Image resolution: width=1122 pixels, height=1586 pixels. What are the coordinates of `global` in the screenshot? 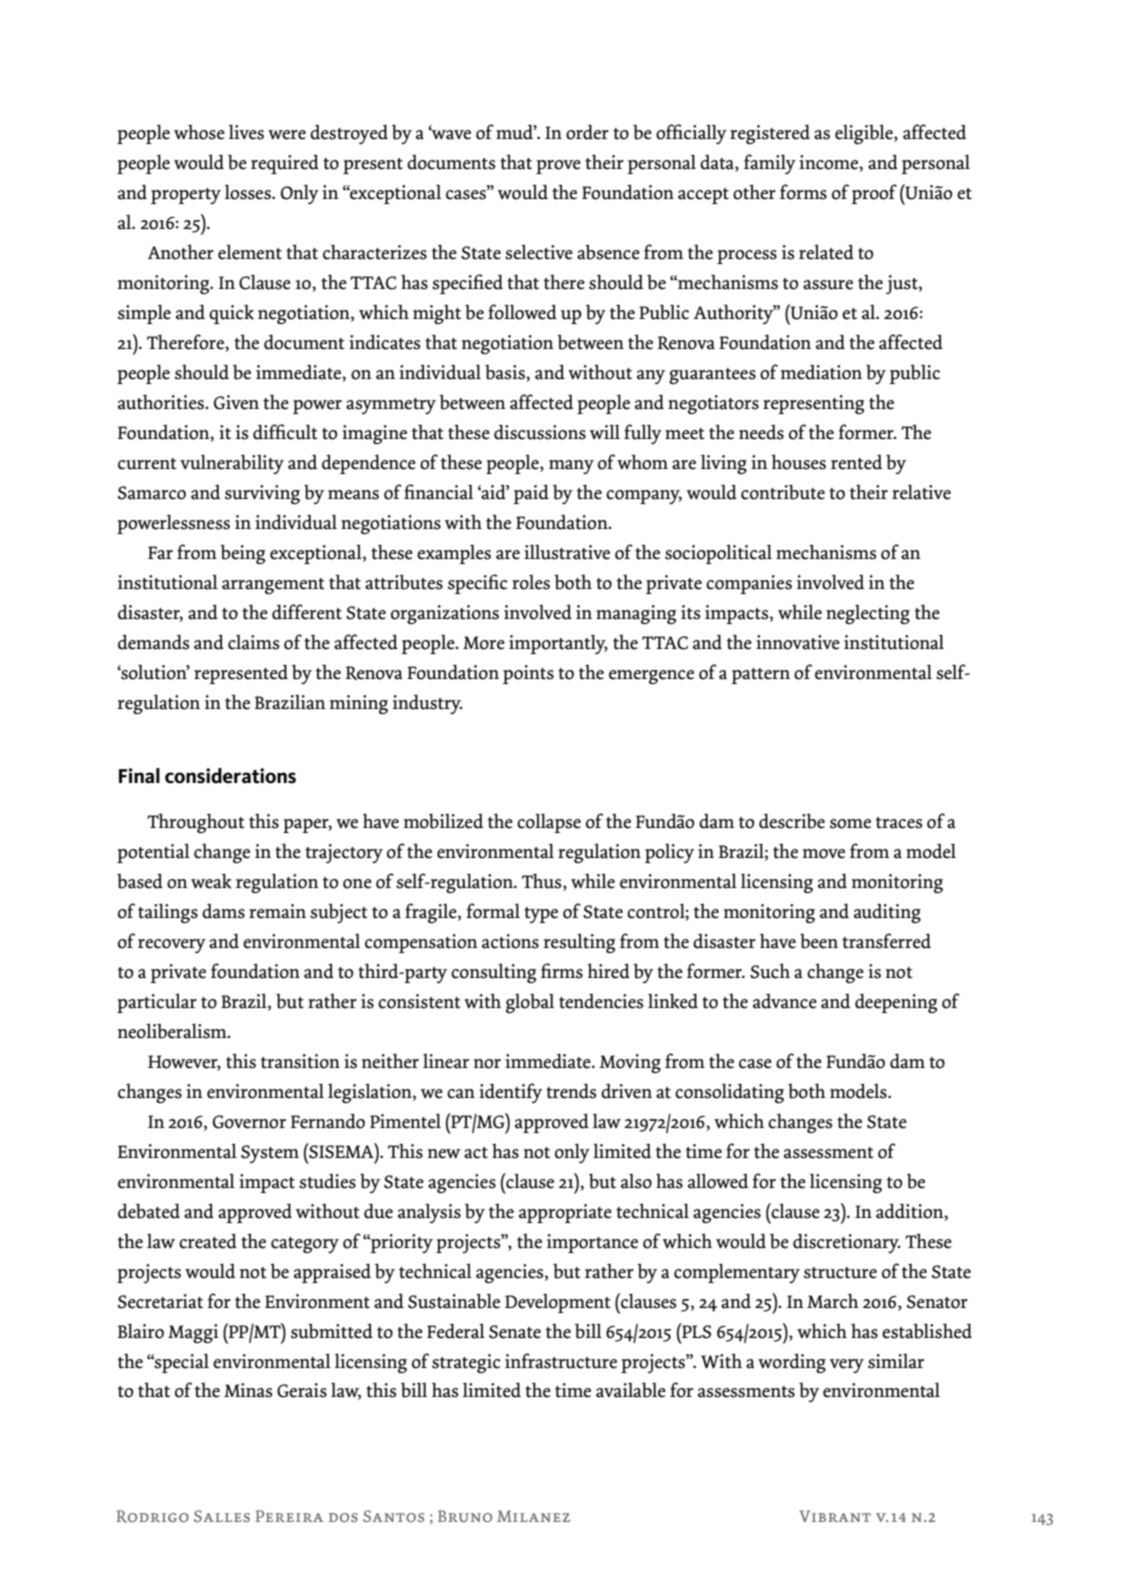 It's located at (530, 1003).
